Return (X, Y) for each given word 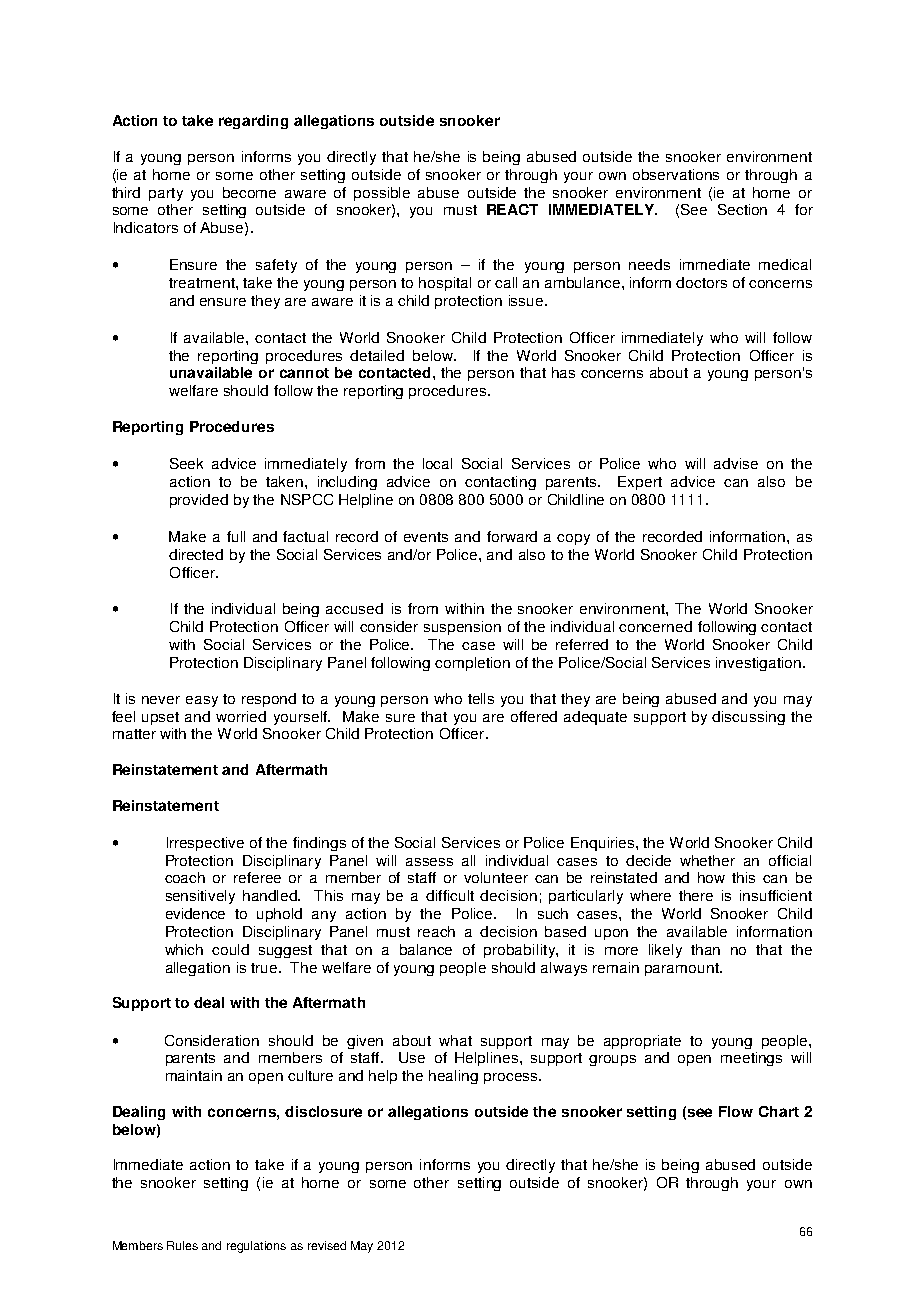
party (166, 194)
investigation (758, 664)
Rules (182, 1245)
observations (676, 174)
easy (202, 701)
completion (472, 664)
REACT (512, 209)
